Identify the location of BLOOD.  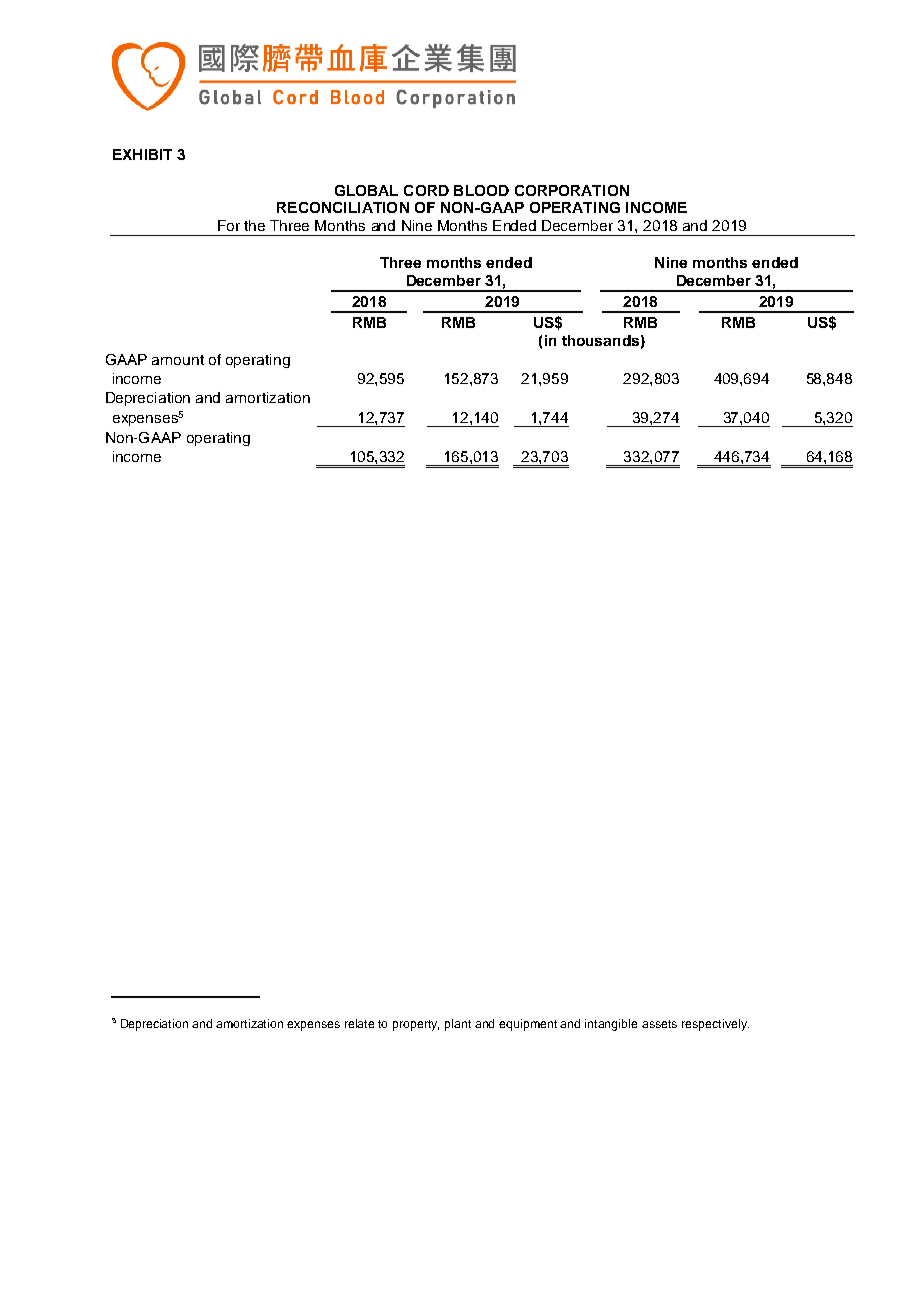
(481, 190).
